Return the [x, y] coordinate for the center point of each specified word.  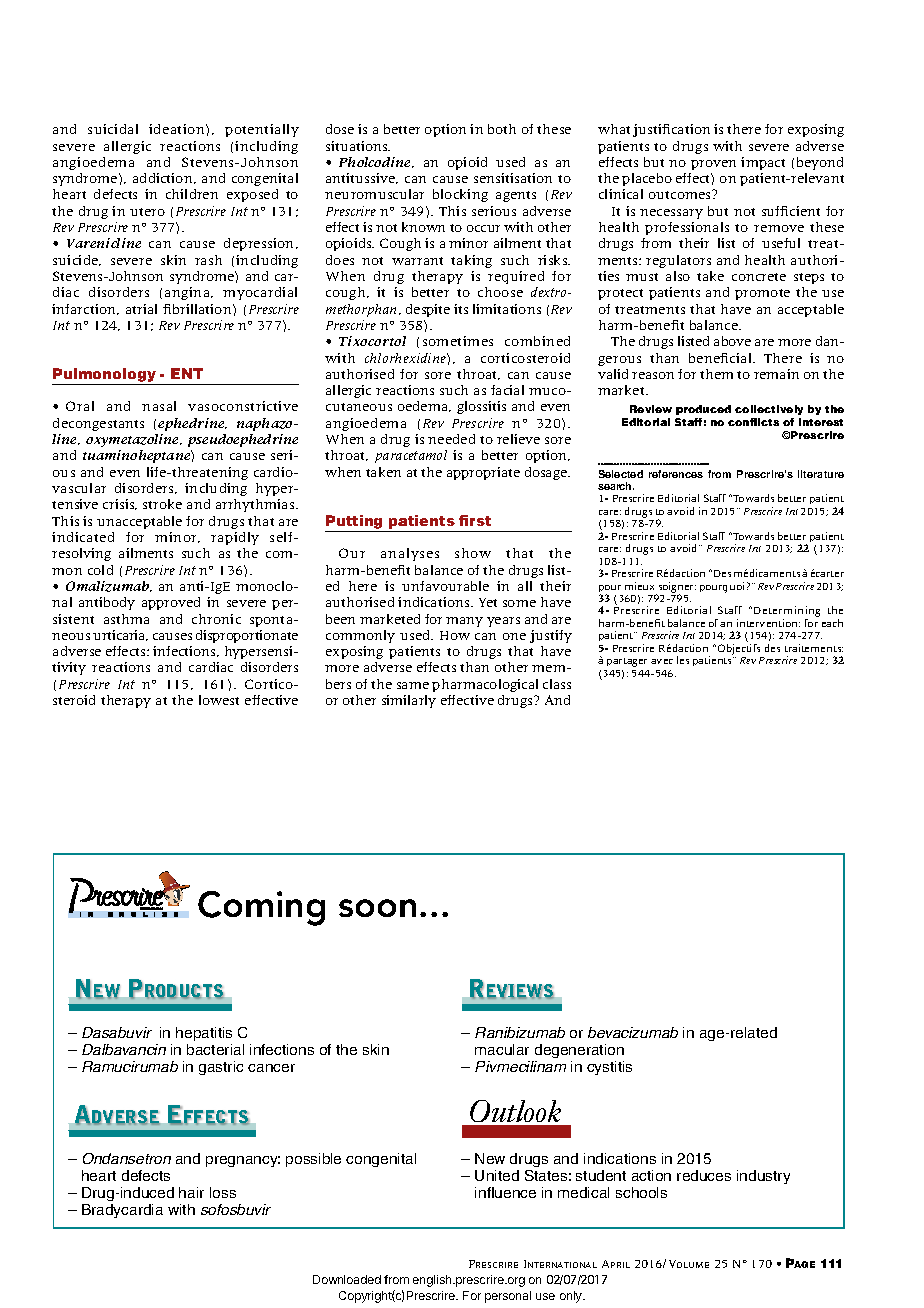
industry [763, 1177]
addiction [164, 178]
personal [508, 1297]
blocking [460, 195]
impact [763, 163]
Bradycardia [122, 1211]
